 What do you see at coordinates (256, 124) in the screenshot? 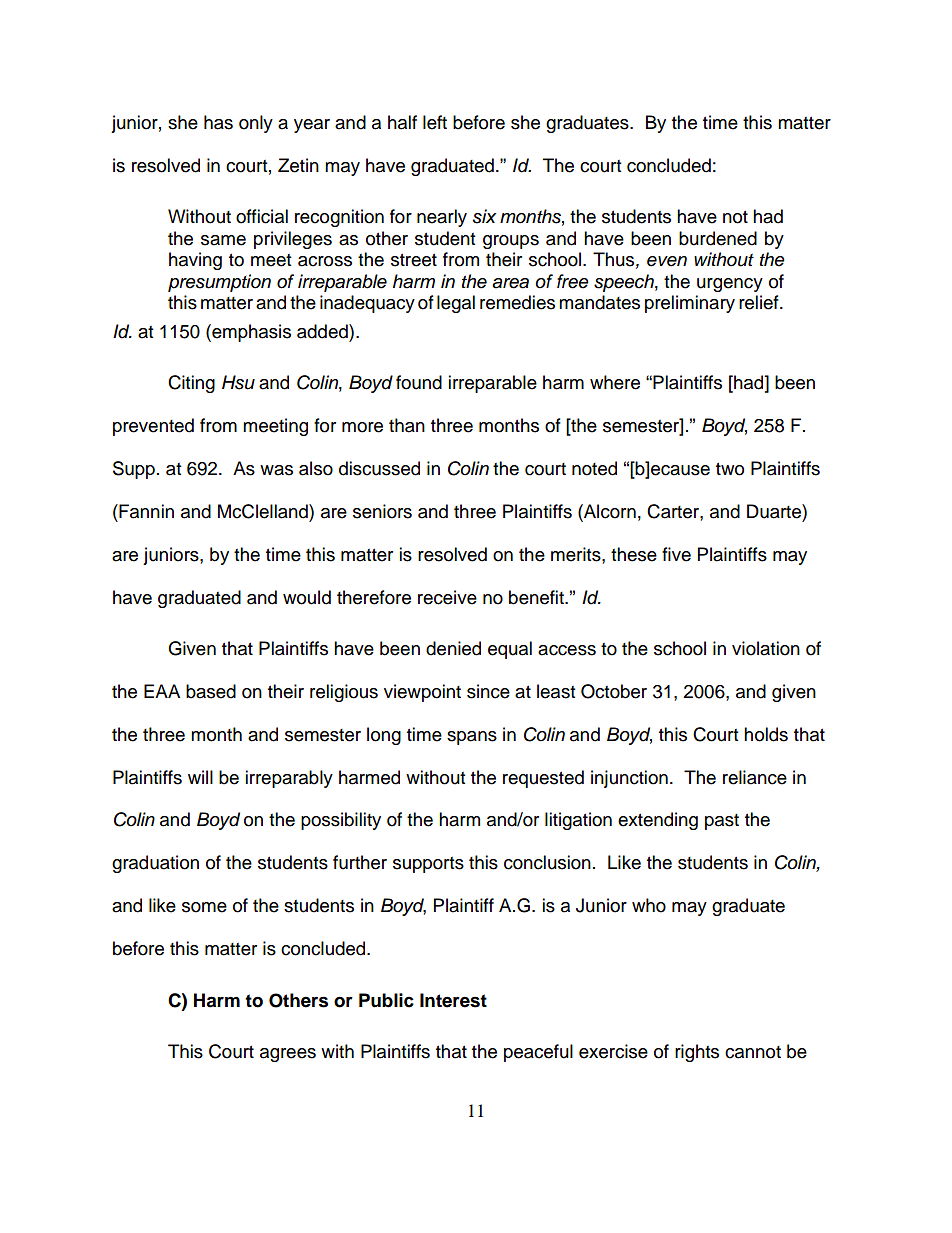
I see `only` at bounding box center [256, 124].
